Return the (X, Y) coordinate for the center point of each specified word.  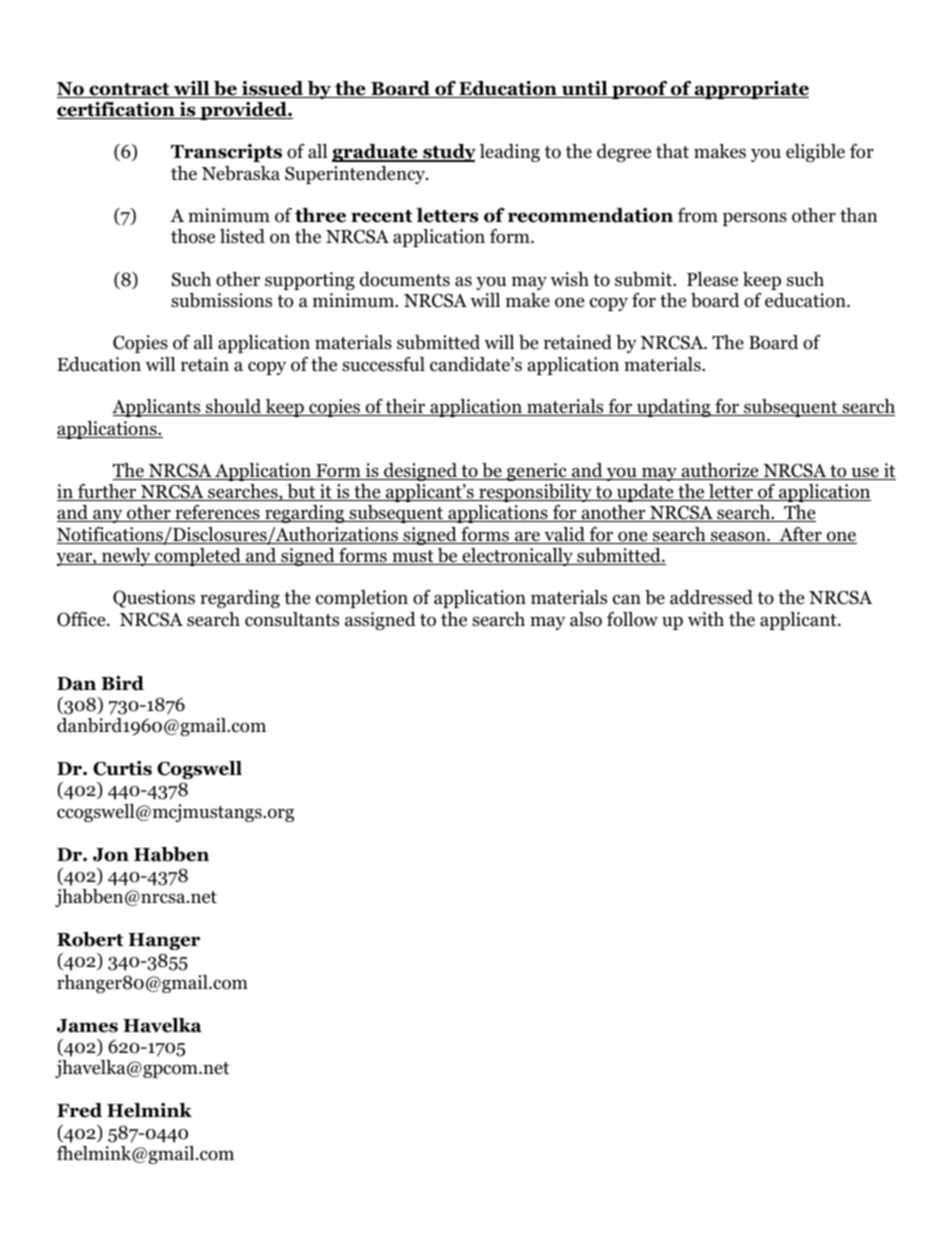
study (448, 153)
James (87, 1026)
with (706, 619)
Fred (79, 1110)
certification (117, 110)
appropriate (751, 90)
